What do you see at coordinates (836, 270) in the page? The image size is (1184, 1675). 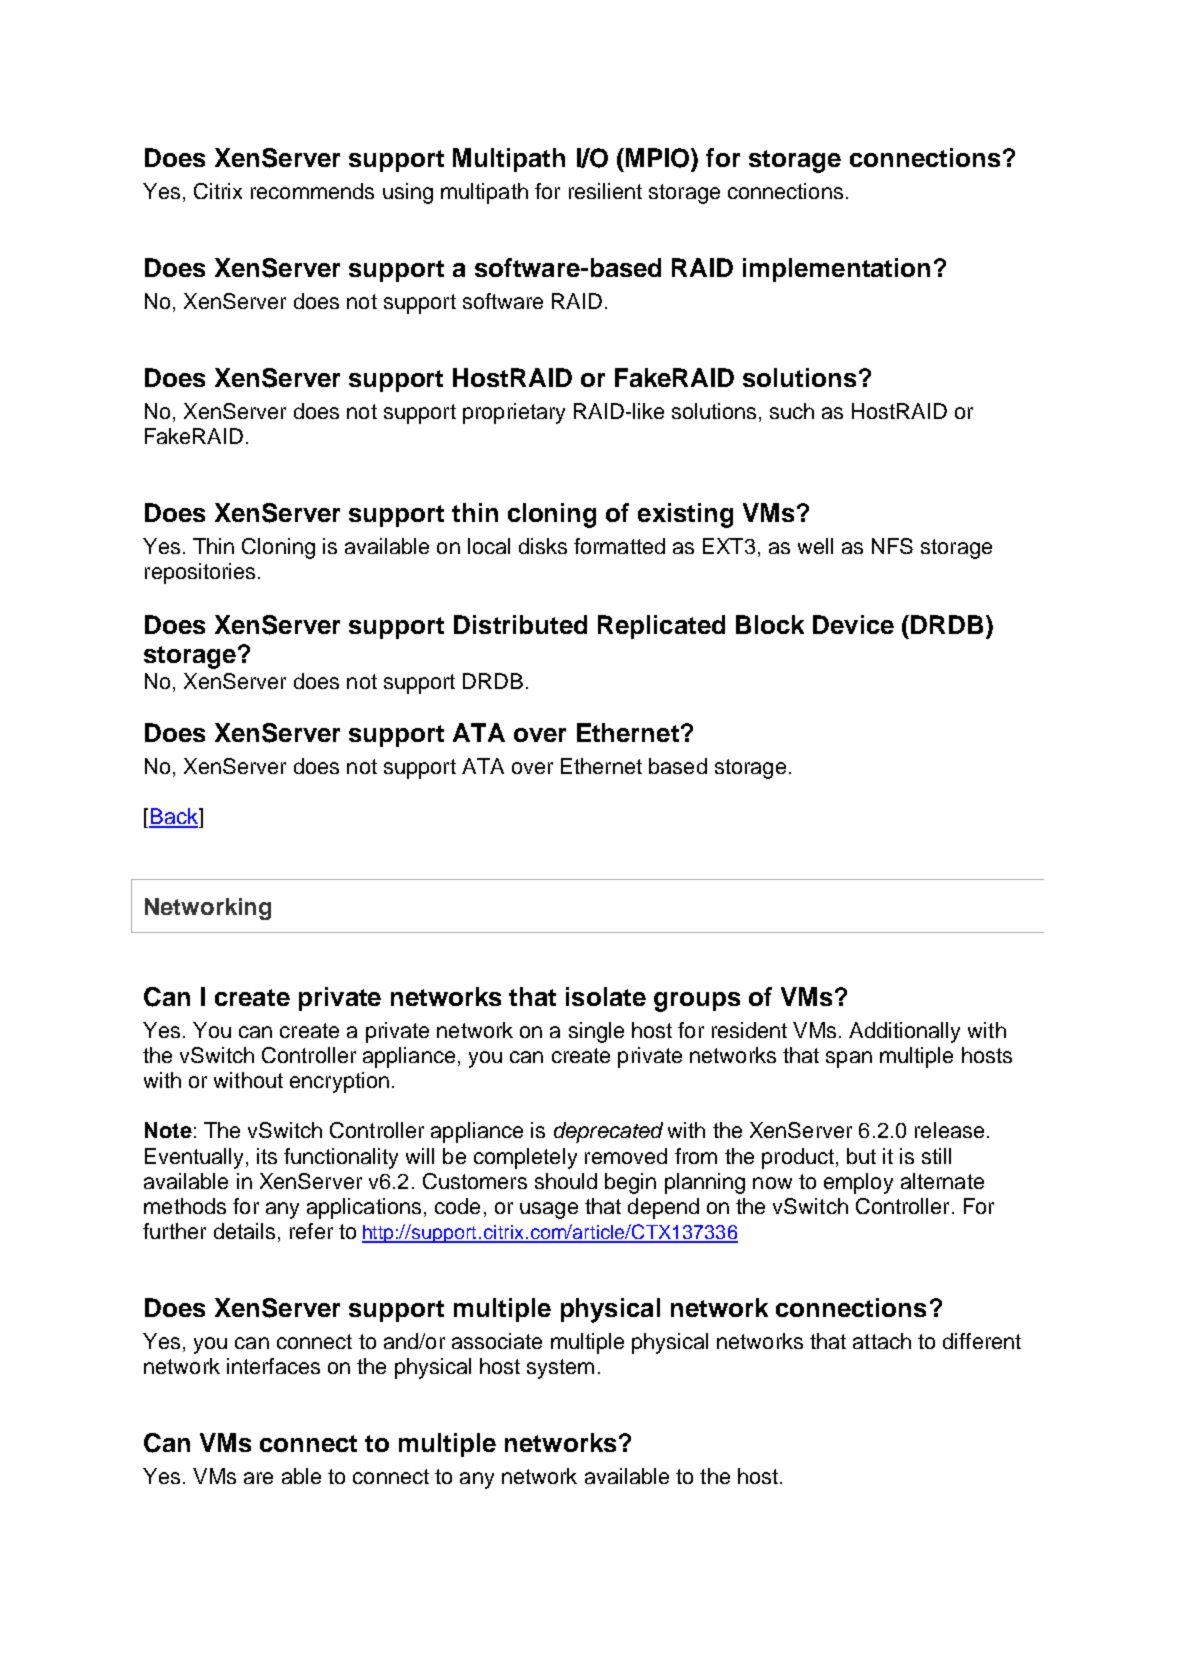 I see `implementation` at bounding box center [836, 270].
